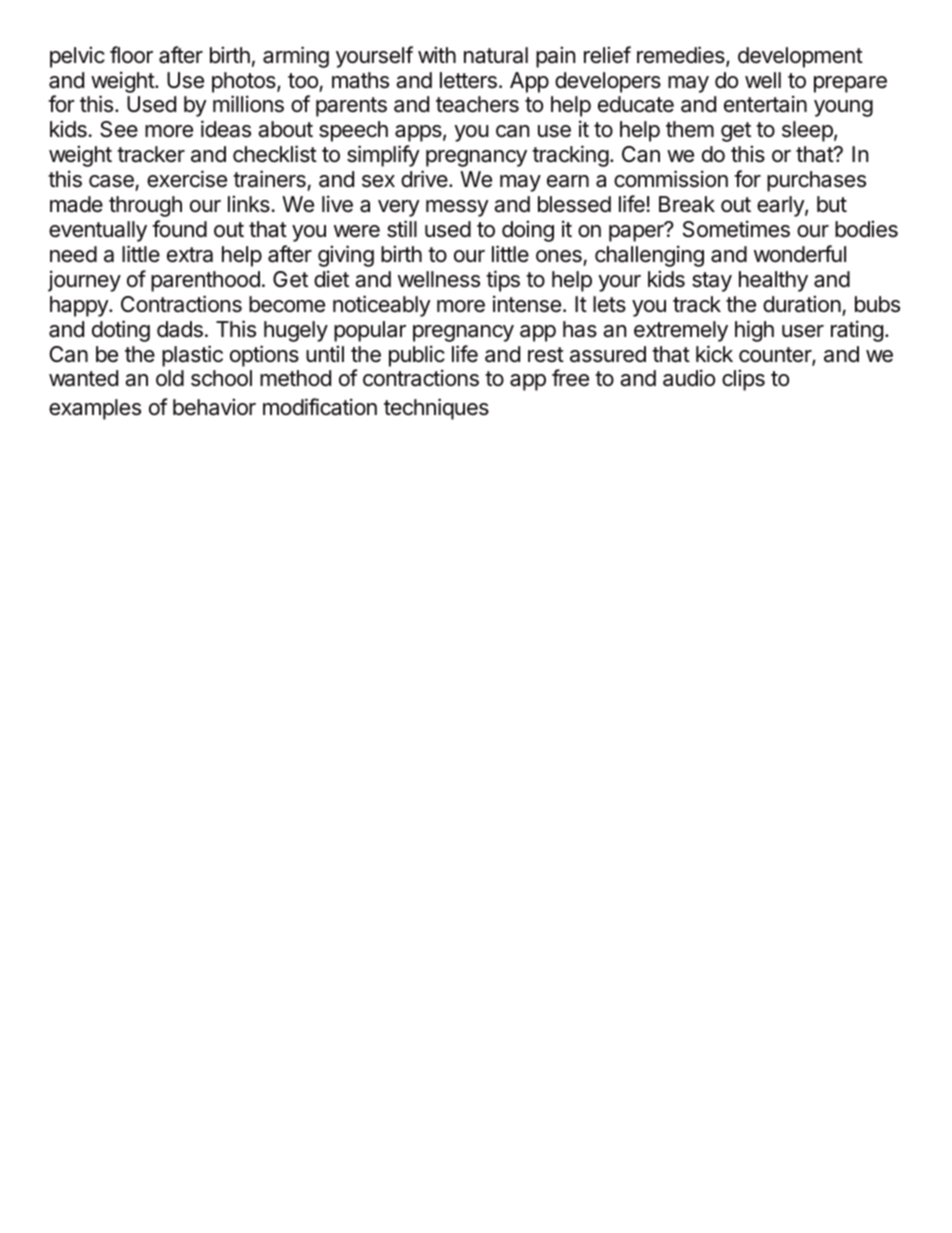 This screenshot has height=1233, width=952. Describe the element at coordinates (528, 231) in the screenshot. I see `doing` at that location.
